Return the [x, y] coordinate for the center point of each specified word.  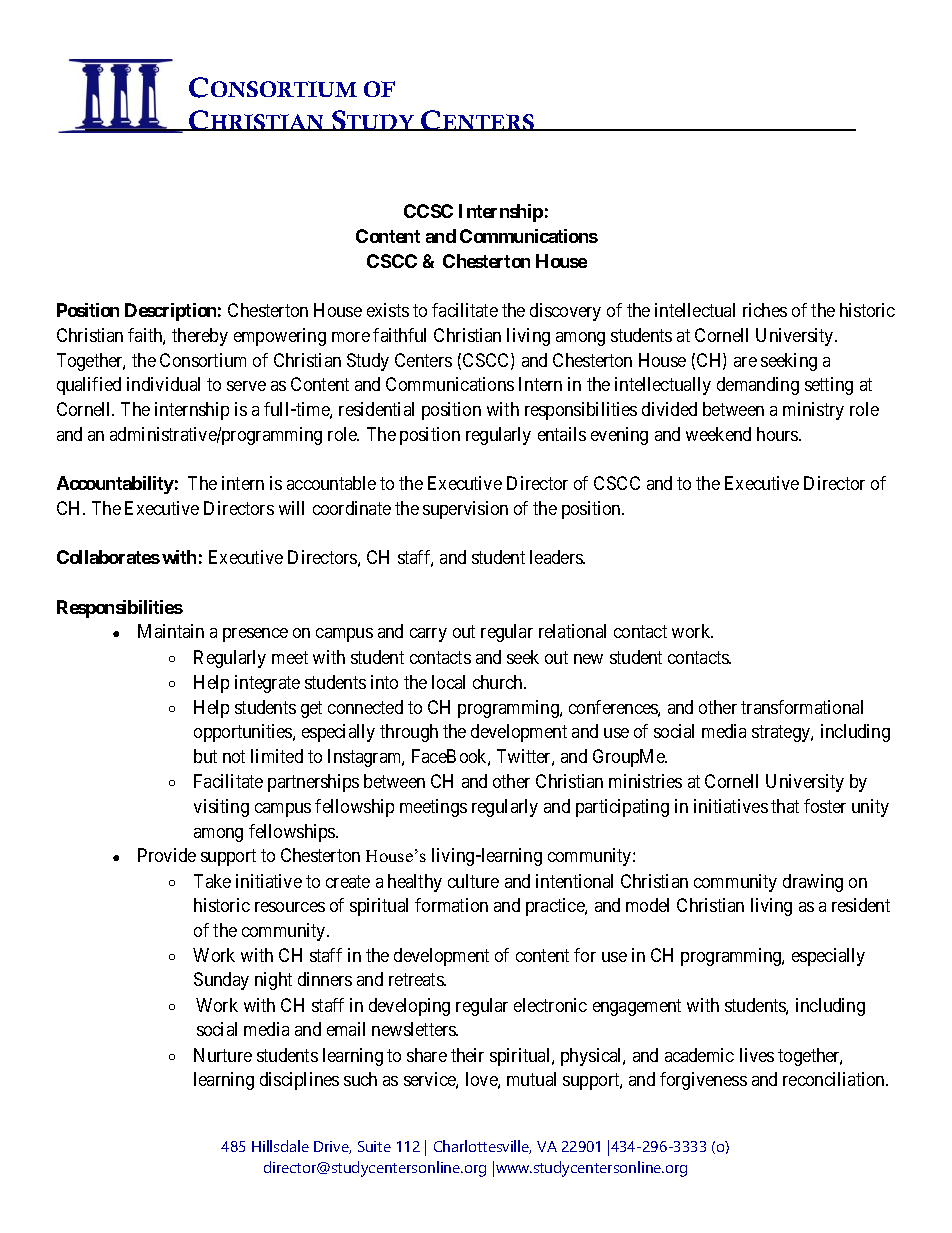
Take [212, 881]
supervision [465, 510]
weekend [718, 434]
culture [473, 881]
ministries [645, 781]
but [205, 756]
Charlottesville [482, 1147]
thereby [200, 337]
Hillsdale [280, 1146]
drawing [813, 883]
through [409, 733]
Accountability [115, 485]
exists [388, 310]
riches [765, 310]
